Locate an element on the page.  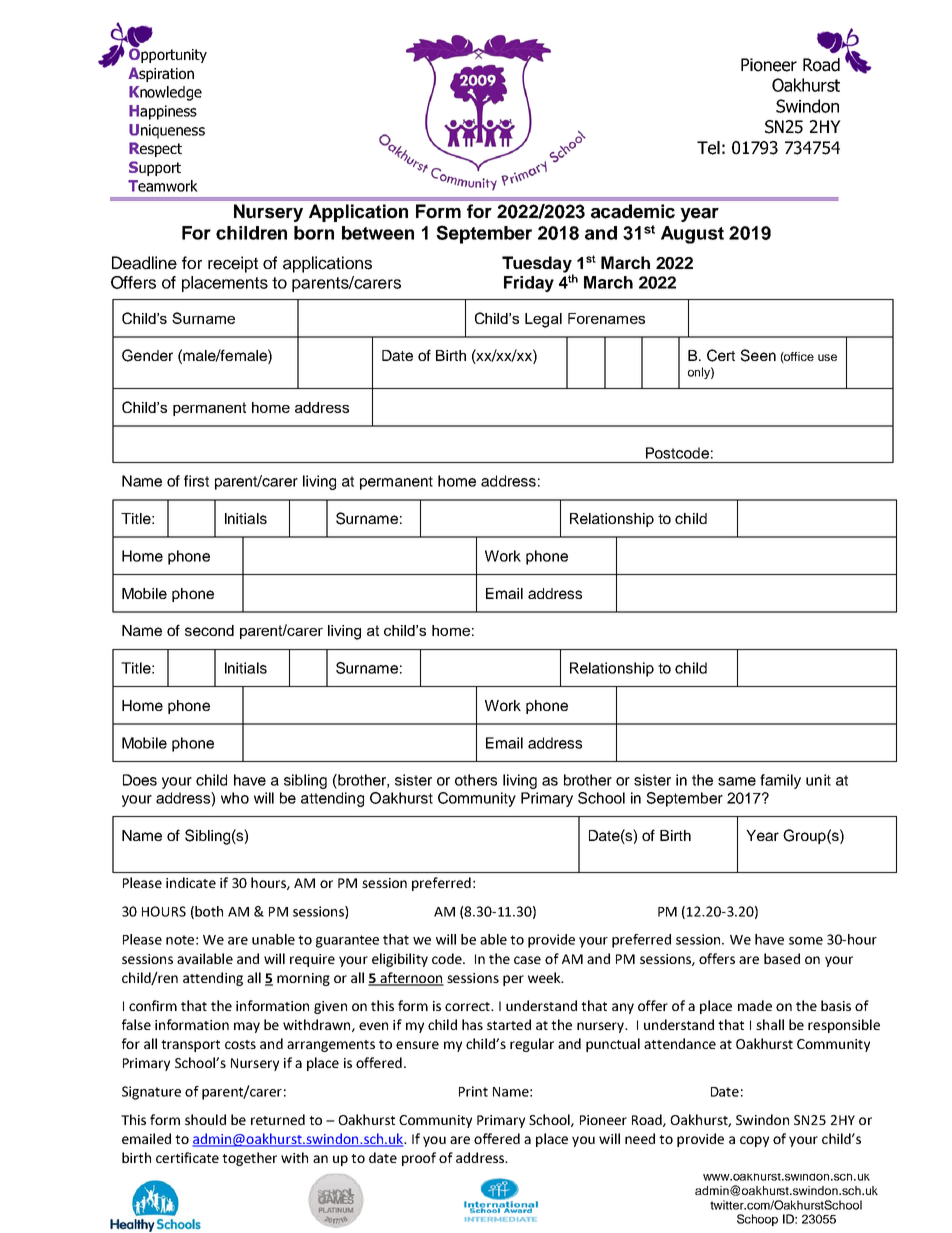
Tuesday is located at coordinates (538, 265).
